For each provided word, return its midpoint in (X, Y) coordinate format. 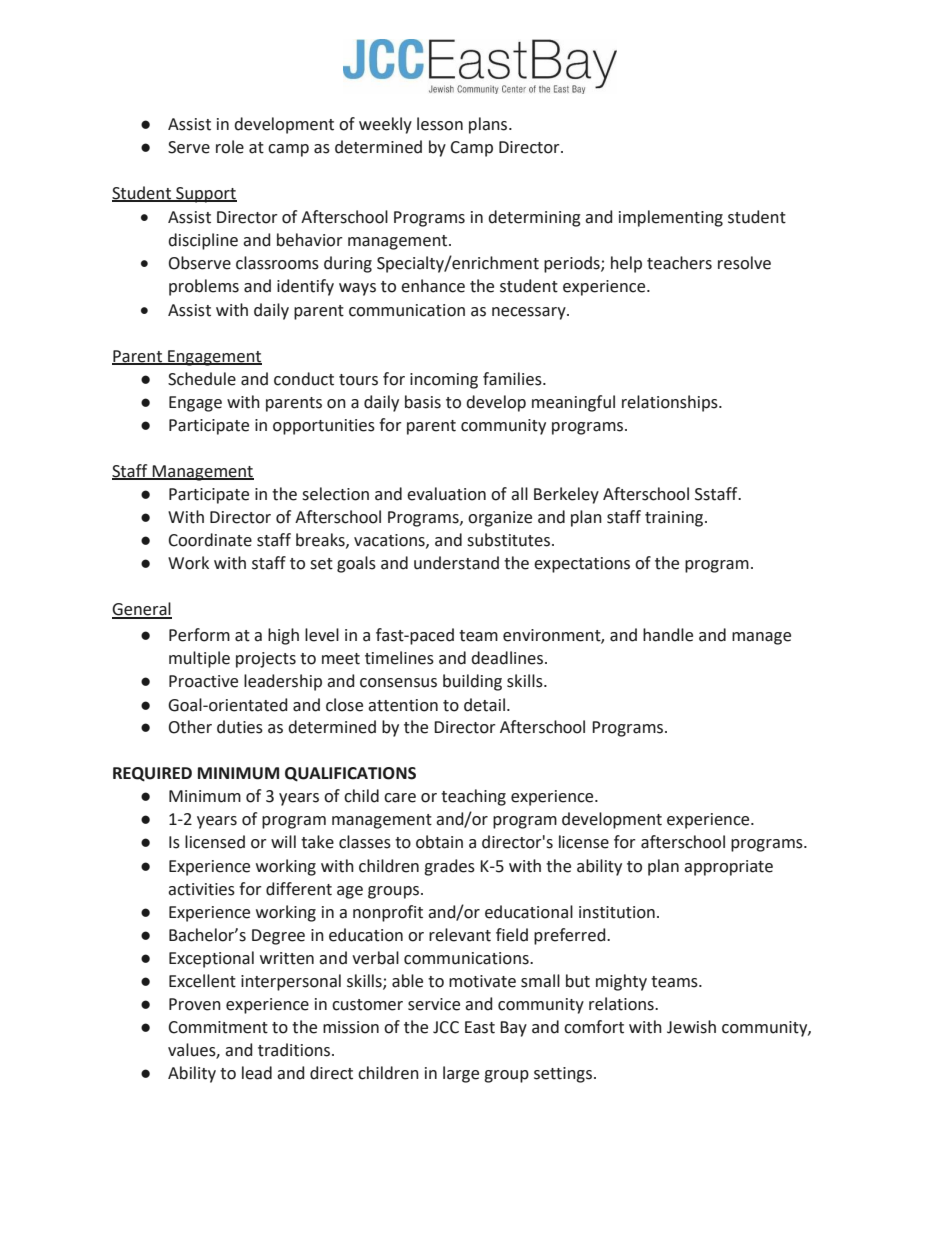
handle (668, 635)
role (230, 147)
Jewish (691, 1027)
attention (403, 705)
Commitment (218, 1027)
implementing (671, 218)
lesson (440, 124)
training (675, 519)
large (461, 1074)
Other (190, 727)
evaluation (446, 494)
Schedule (202, 379)
